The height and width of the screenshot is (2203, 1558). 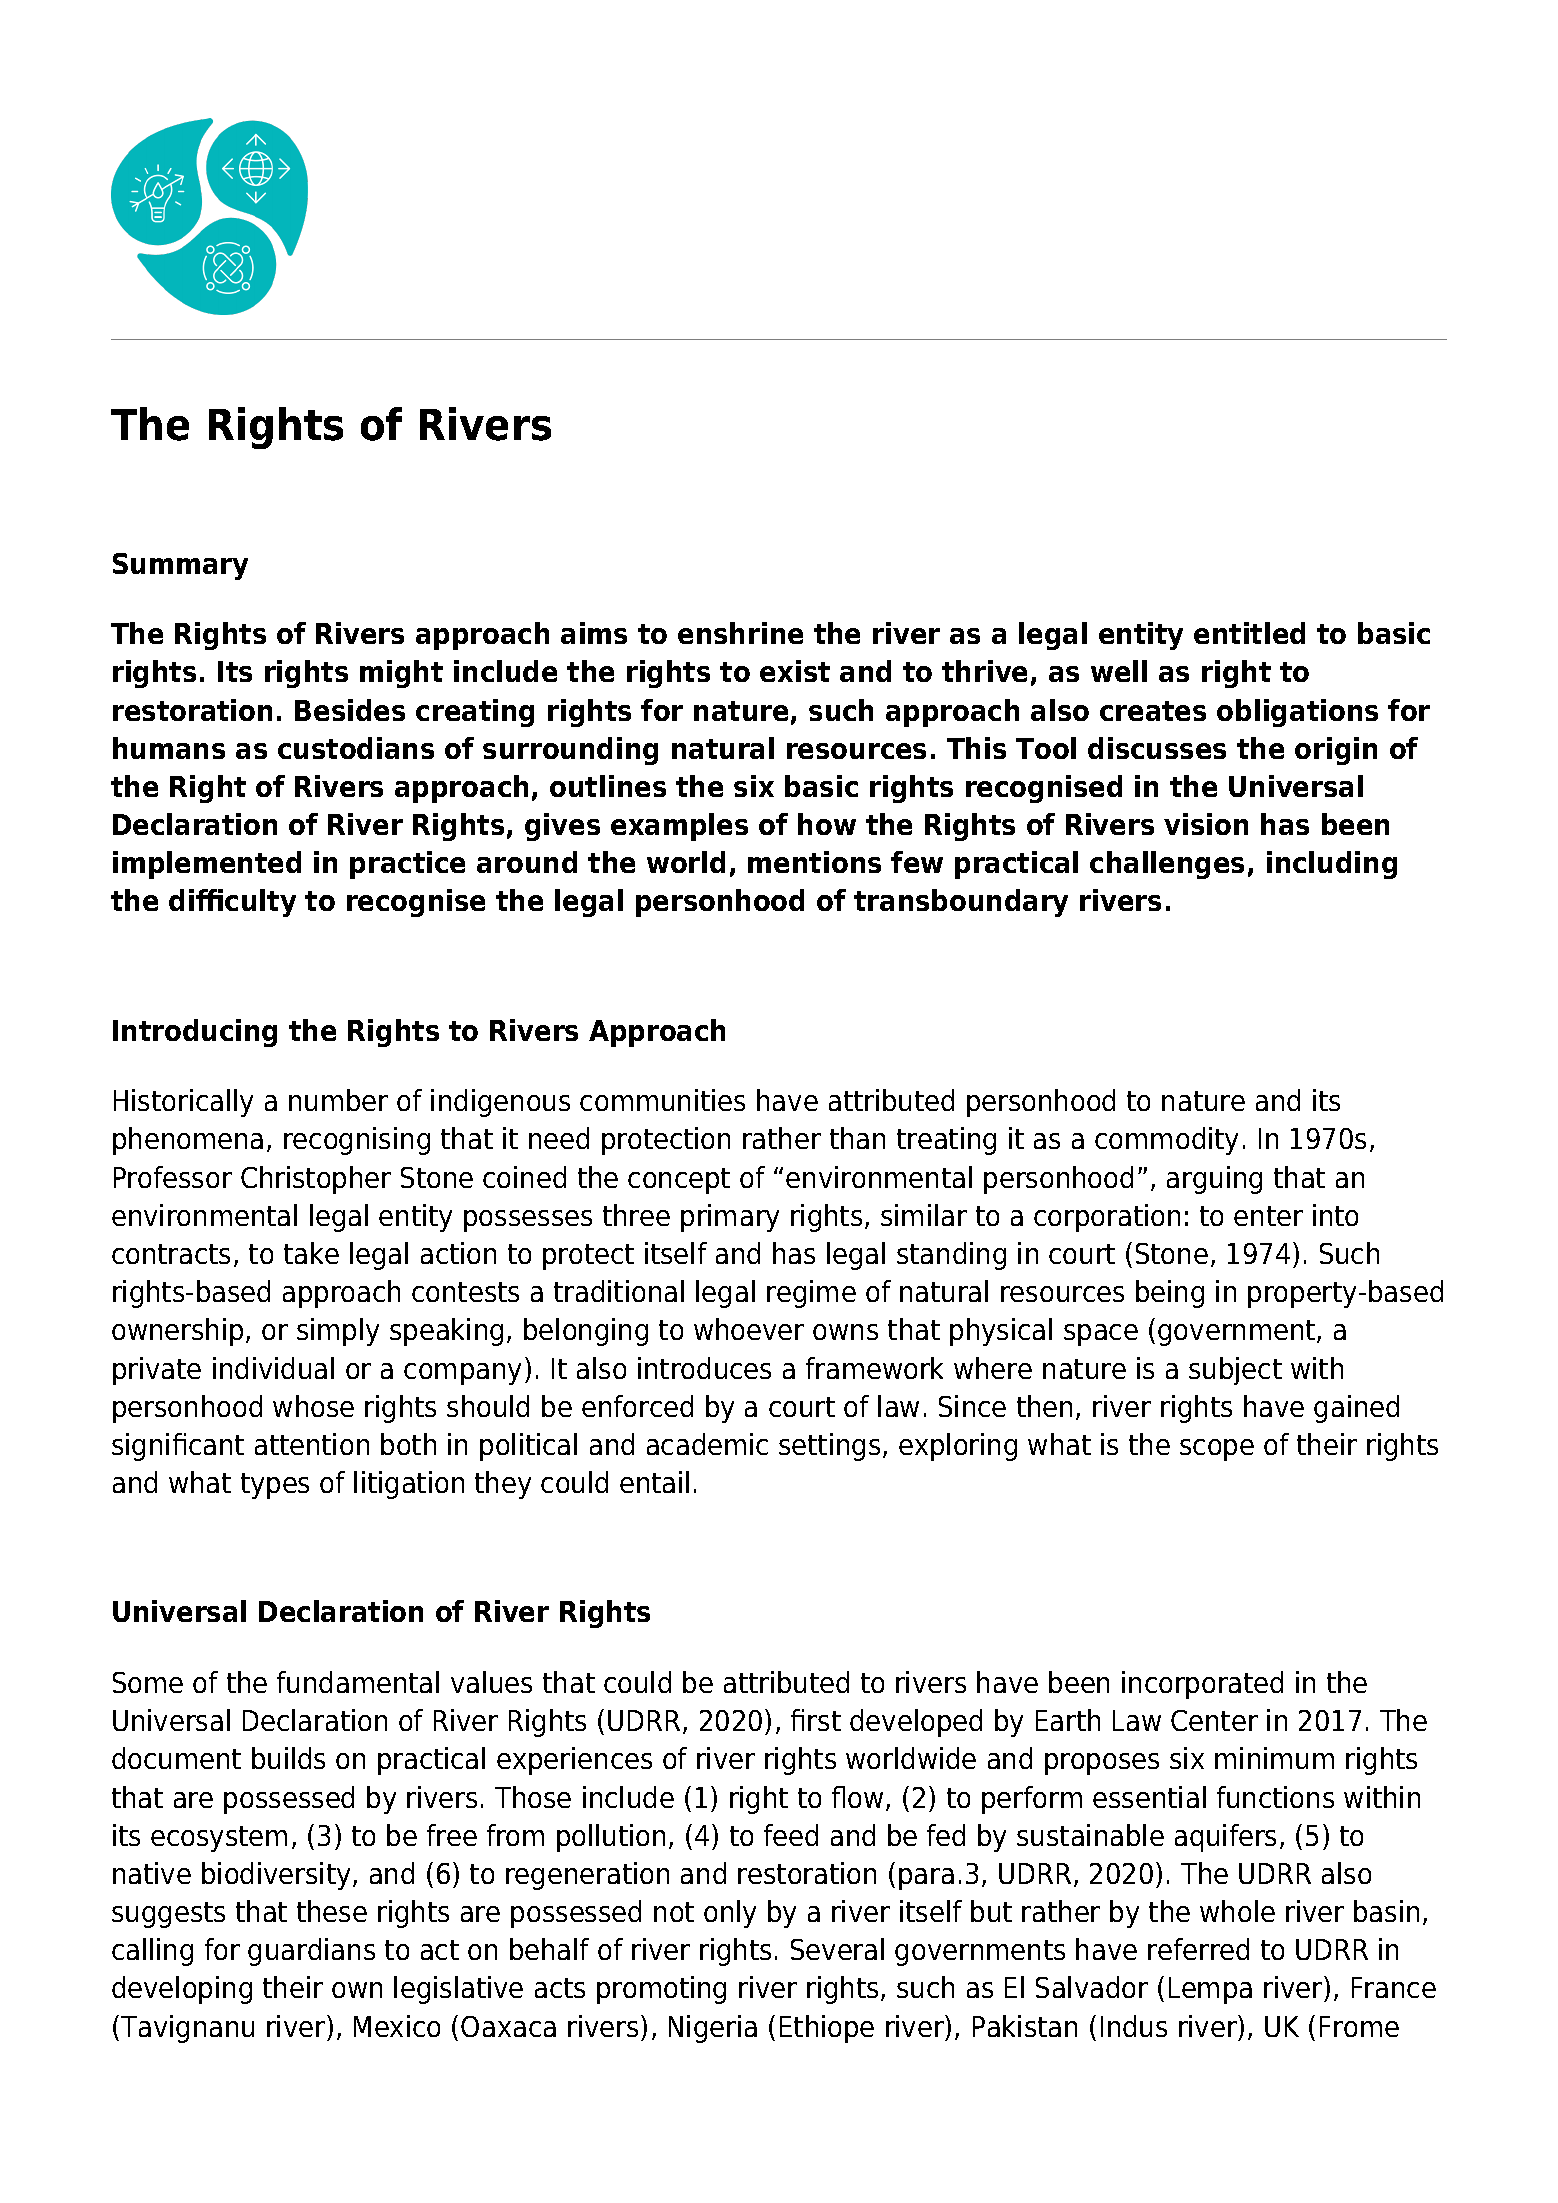 I want to click on referred, so click(x=1198, y=1949).
